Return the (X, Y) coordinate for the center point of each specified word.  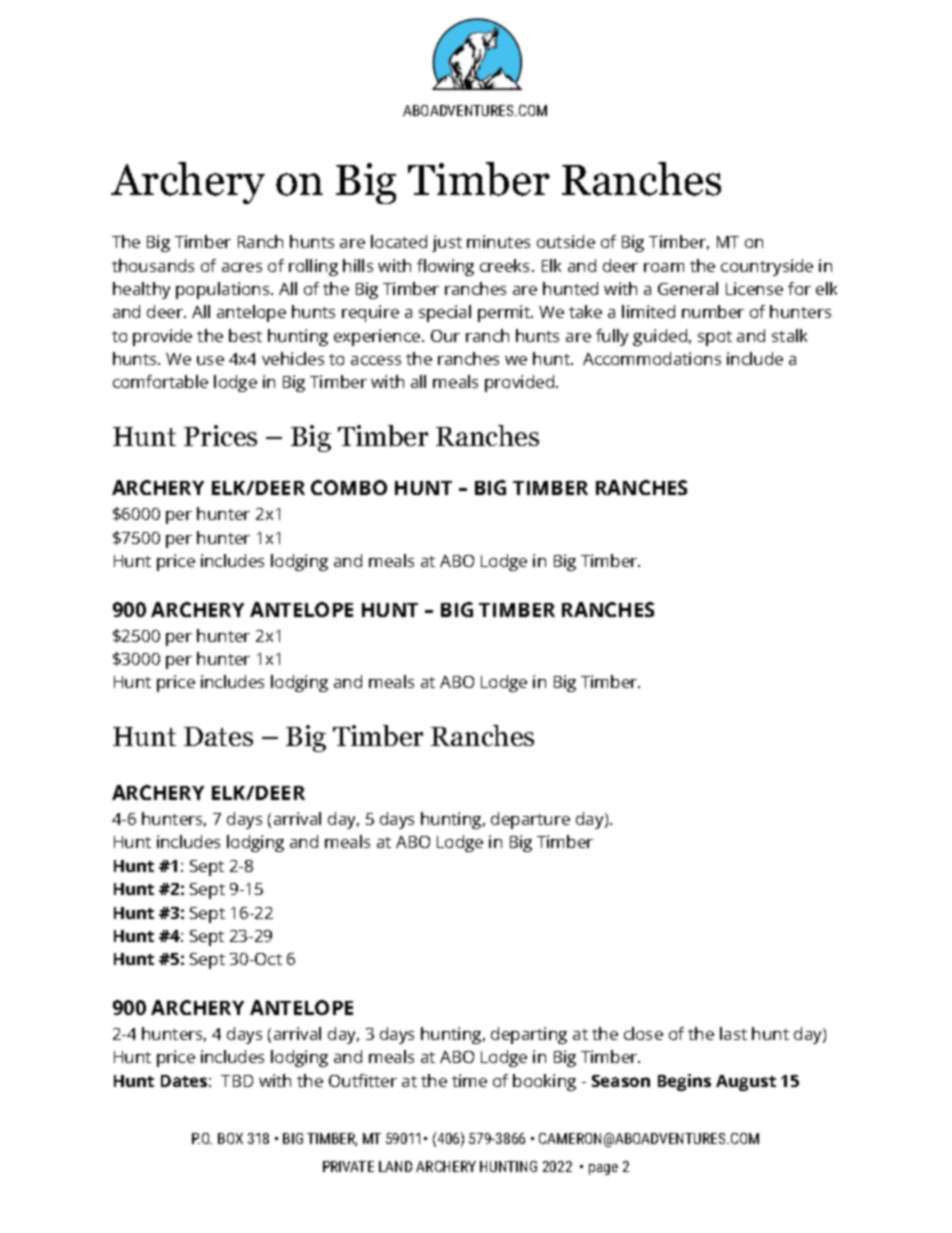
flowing (445, 267)
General (688, 288)
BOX (230, 1138)
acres (242, 267)
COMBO (349, 487)
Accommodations (652, 358)
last (733, 1033)
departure (530, 820)
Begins (684, 1082)
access (376, 360)
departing (529, 1035)
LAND (395, 1166)
